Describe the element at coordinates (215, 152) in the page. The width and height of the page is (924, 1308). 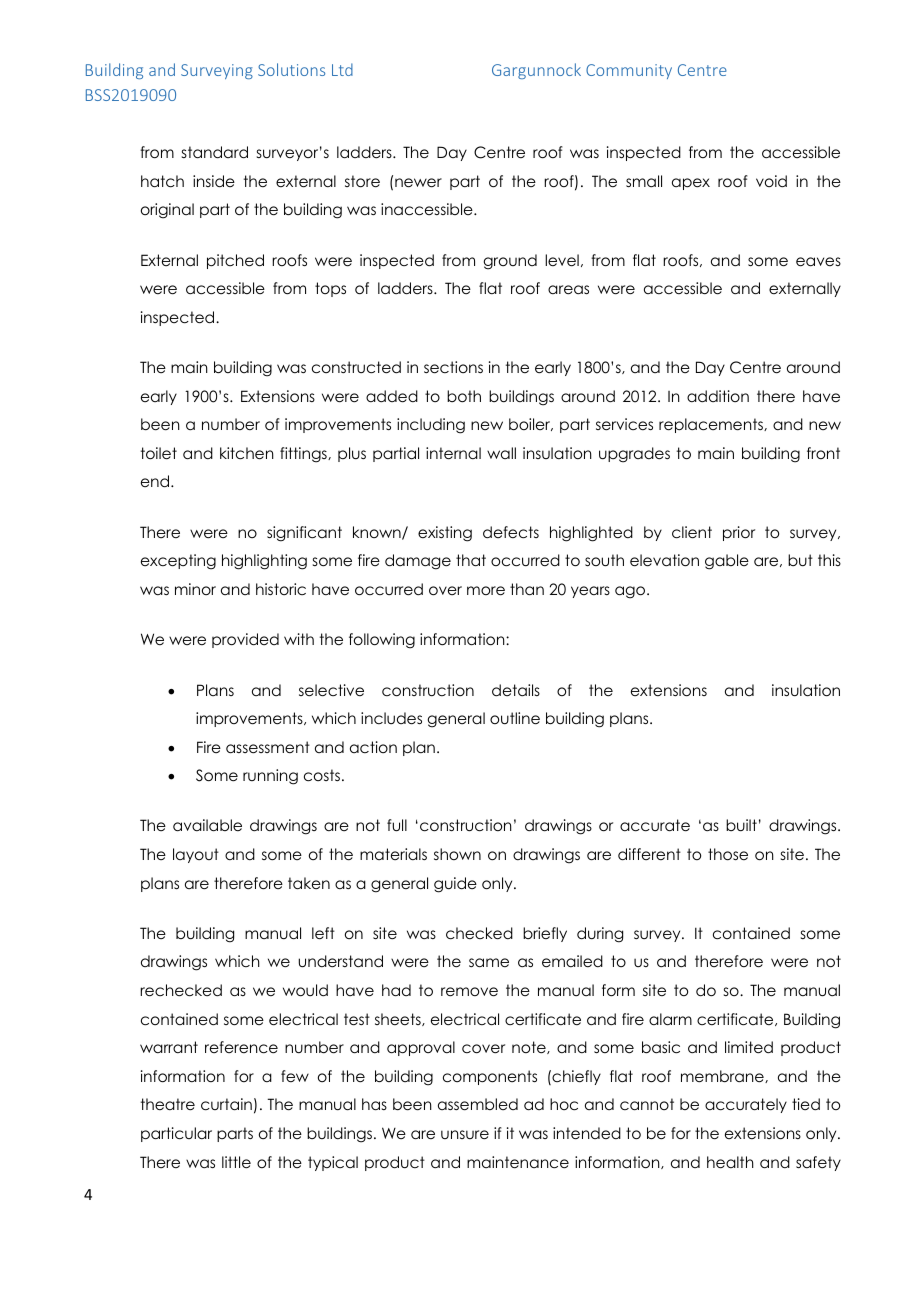
I see `standard` at that location.
